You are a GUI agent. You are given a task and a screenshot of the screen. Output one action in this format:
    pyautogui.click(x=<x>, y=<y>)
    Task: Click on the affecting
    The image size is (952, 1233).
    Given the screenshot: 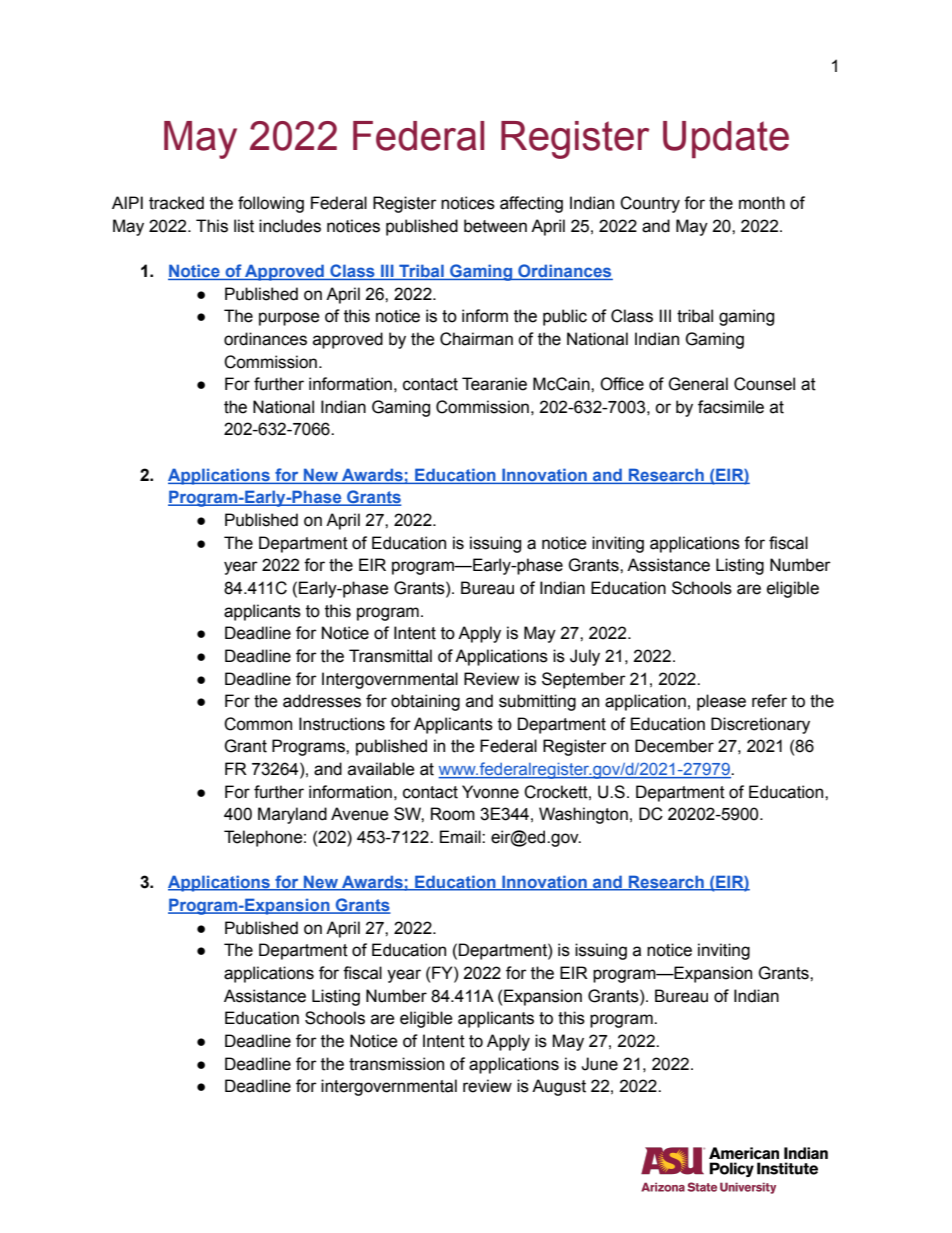 What is the action you would take?
    pyautogui.click(x=531, y=204)
